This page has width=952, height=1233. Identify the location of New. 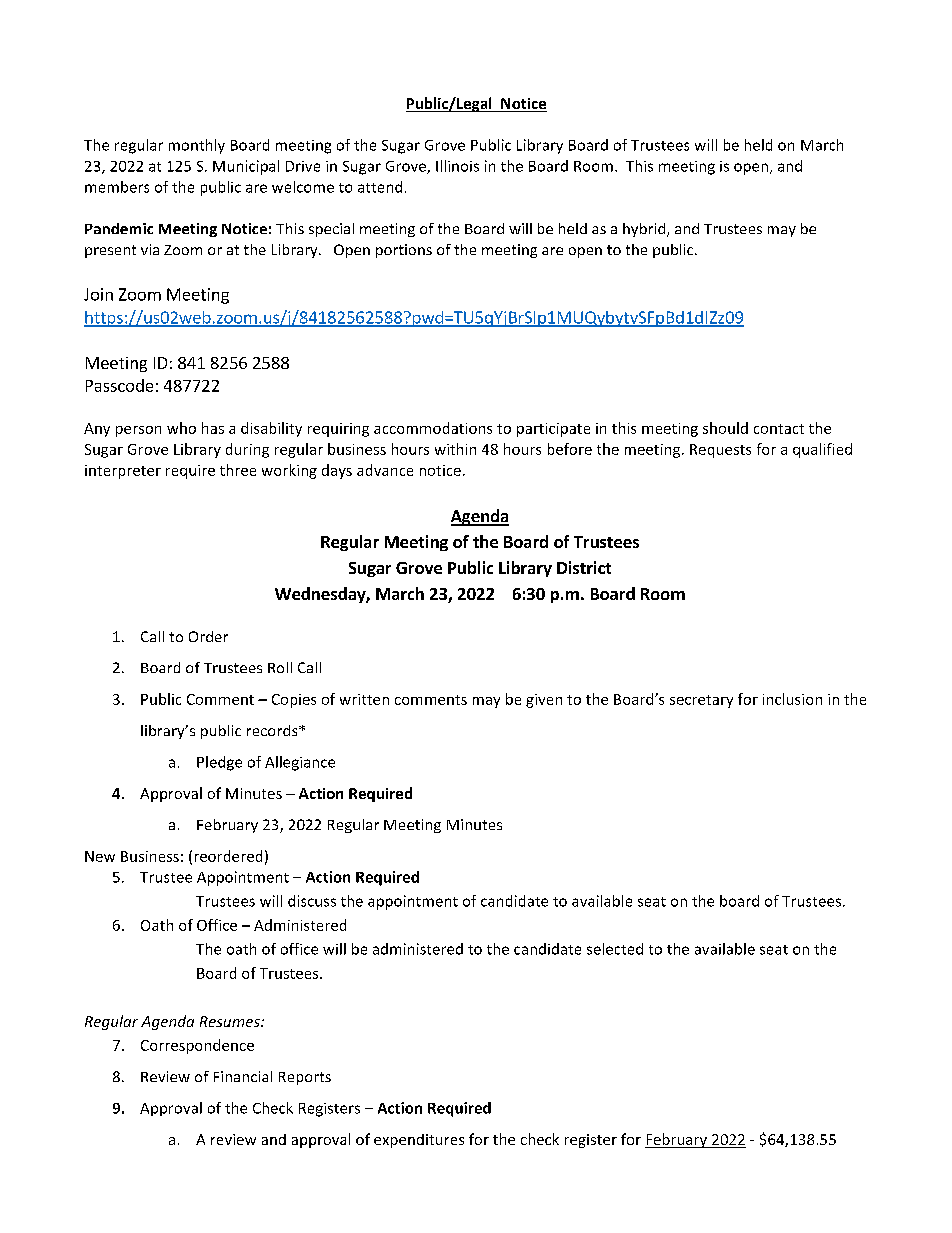
(100, 856).
